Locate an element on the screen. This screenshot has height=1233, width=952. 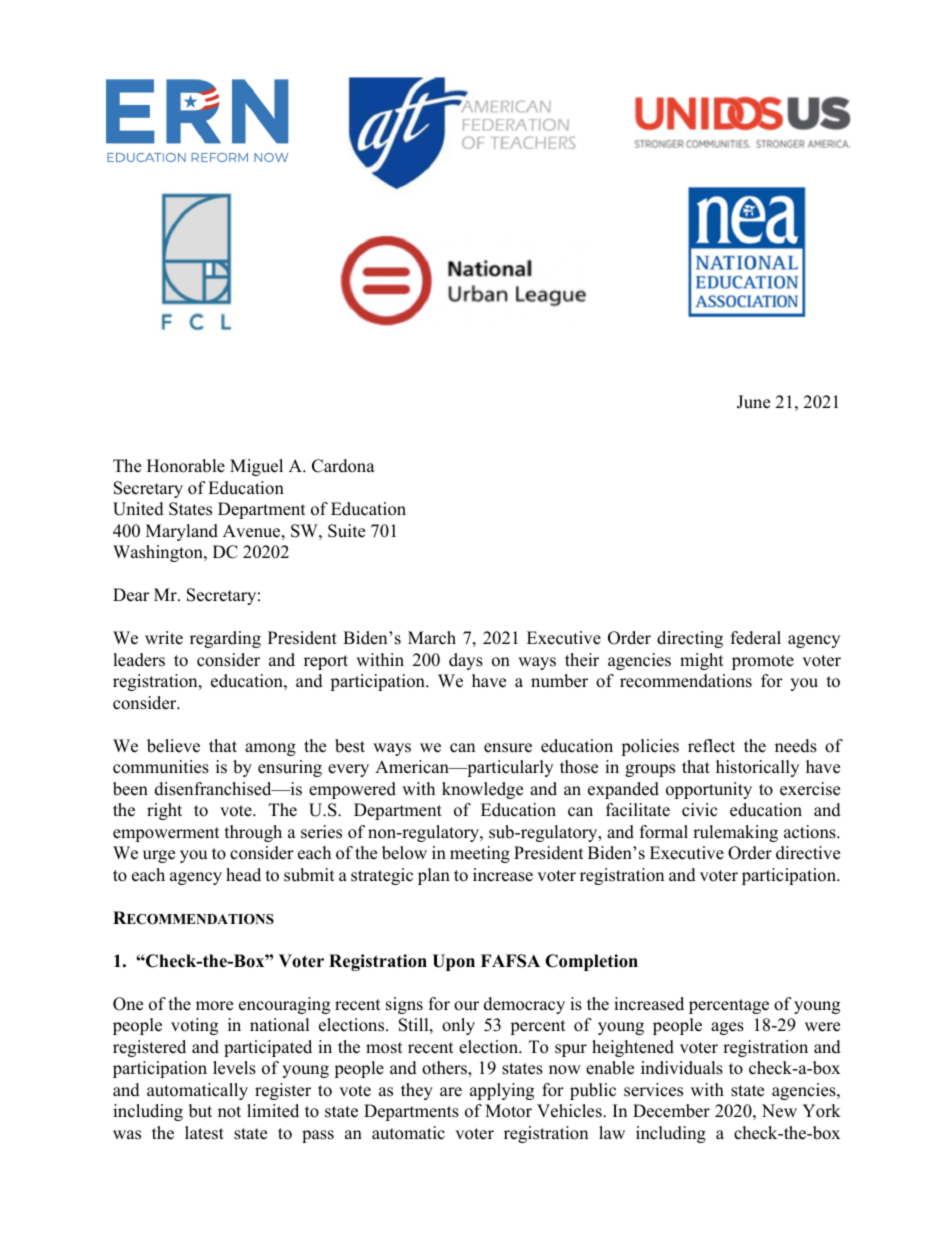
days is located at coordinates (466, 661).
